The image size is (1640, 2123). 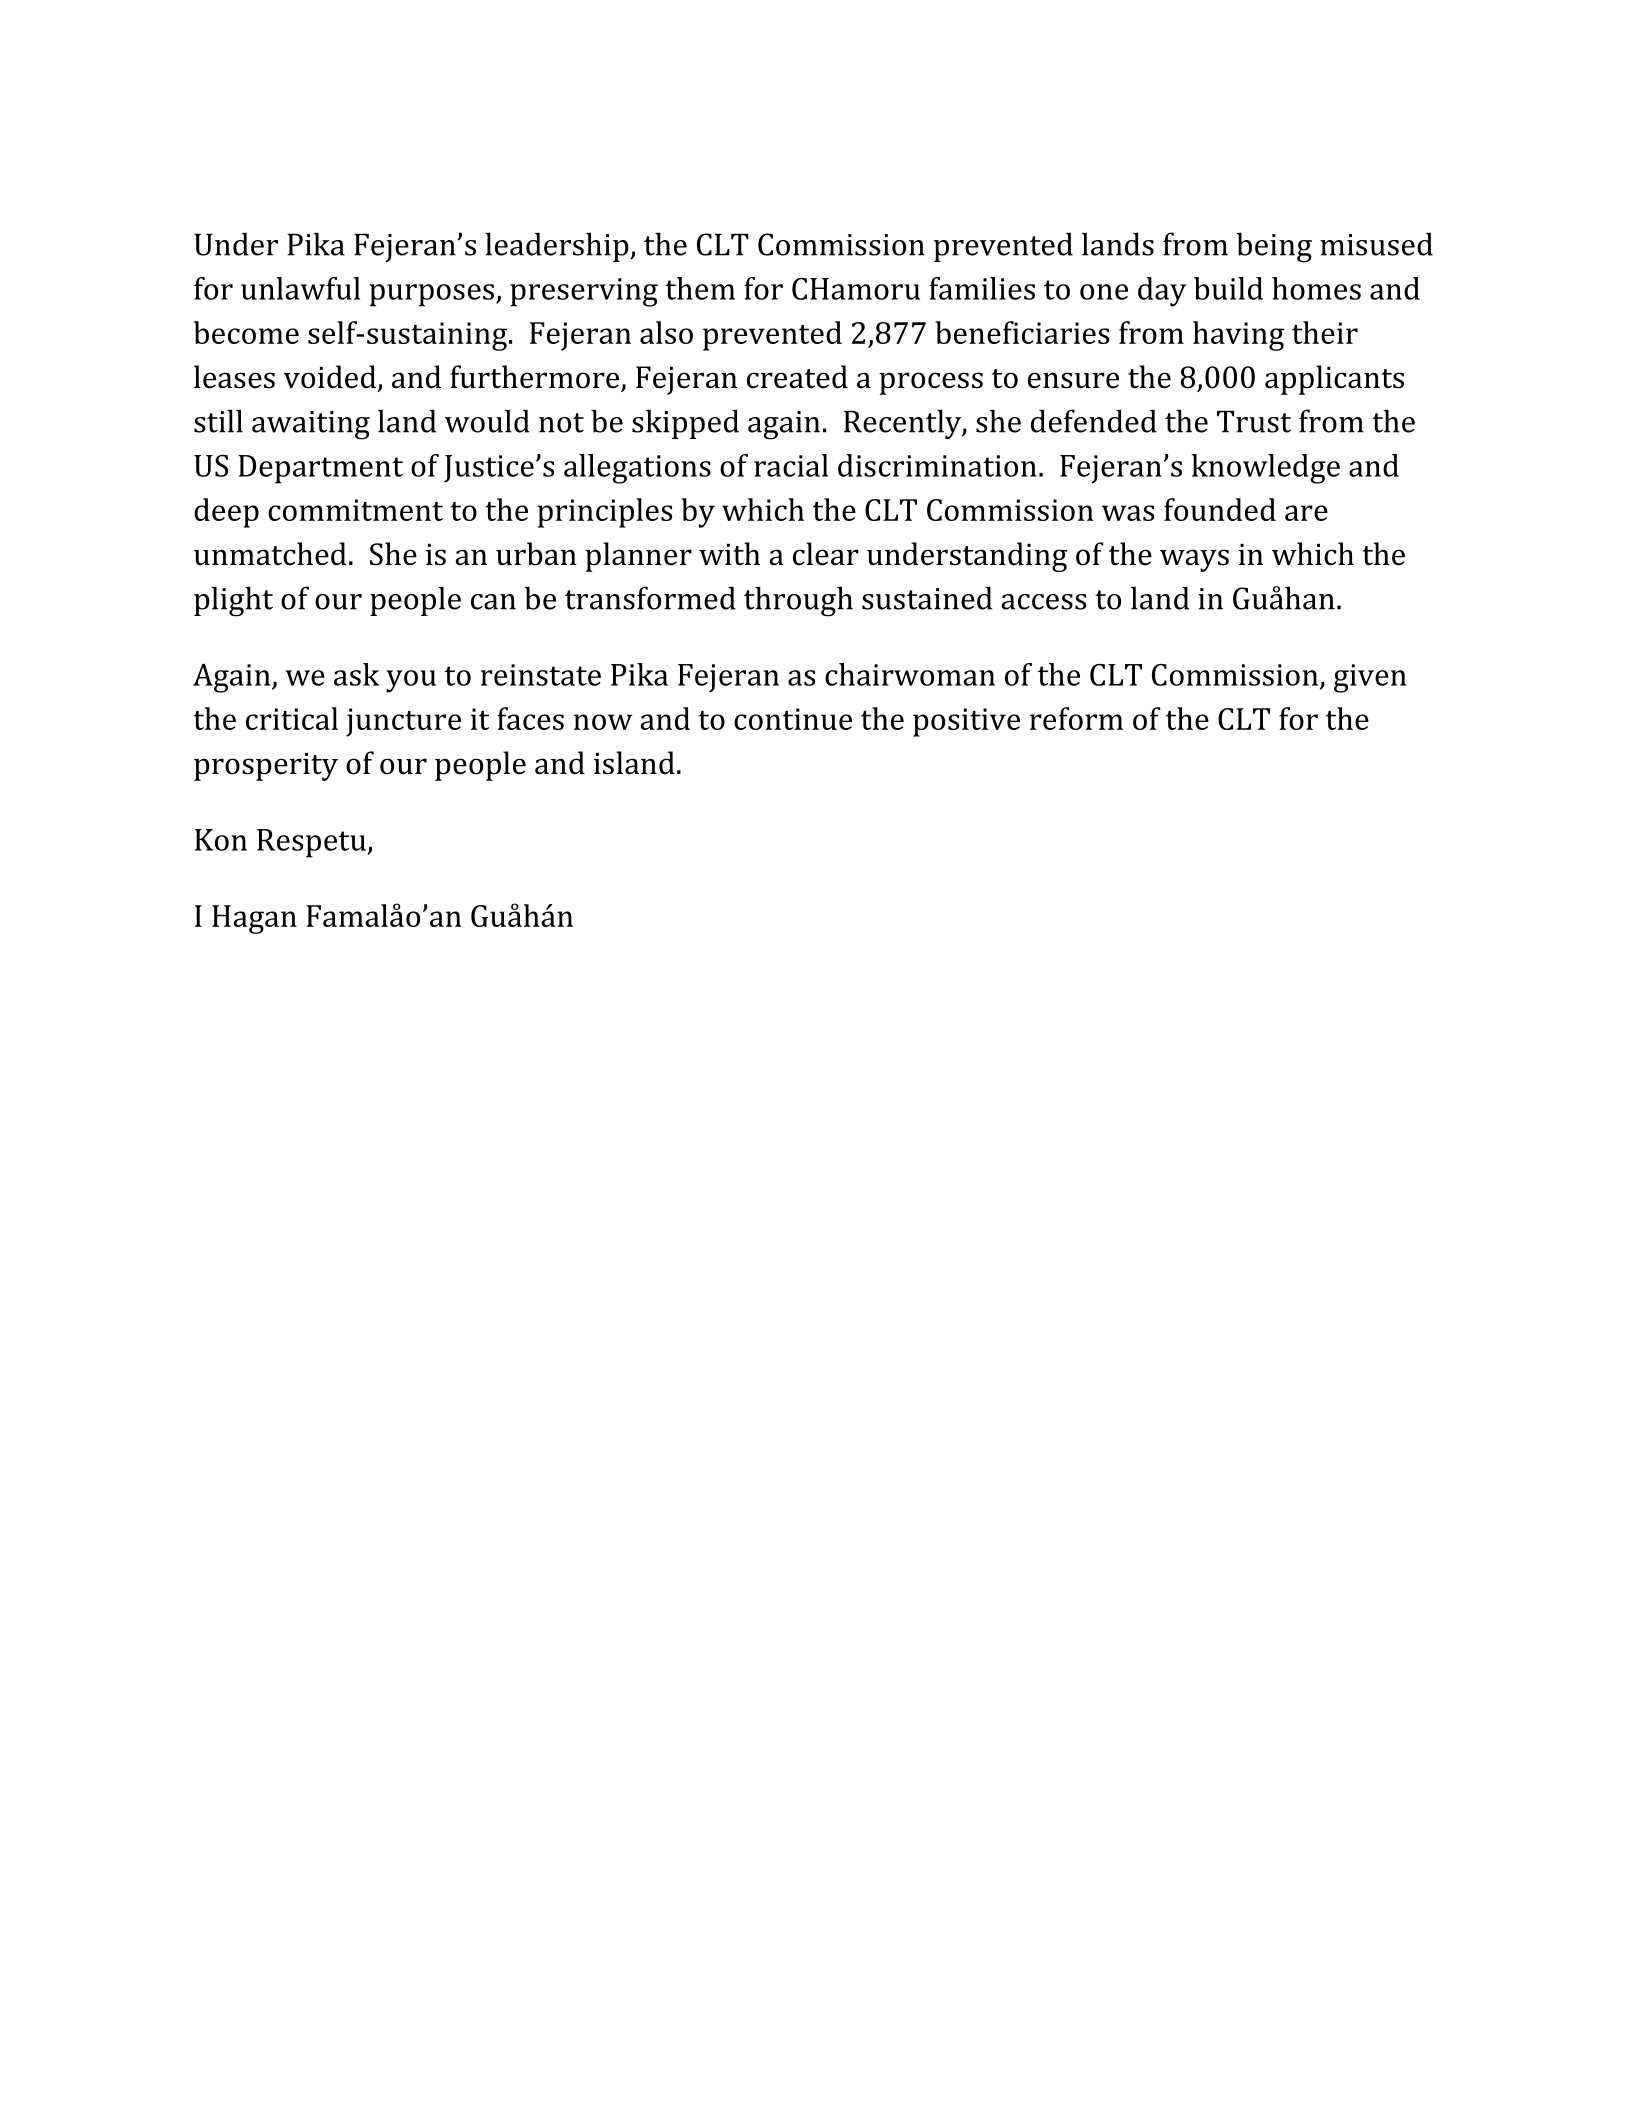 What do you see at coordinates (1194, 560) in the screenshot?
I see `ways` at bounding box center [1194, 560].
